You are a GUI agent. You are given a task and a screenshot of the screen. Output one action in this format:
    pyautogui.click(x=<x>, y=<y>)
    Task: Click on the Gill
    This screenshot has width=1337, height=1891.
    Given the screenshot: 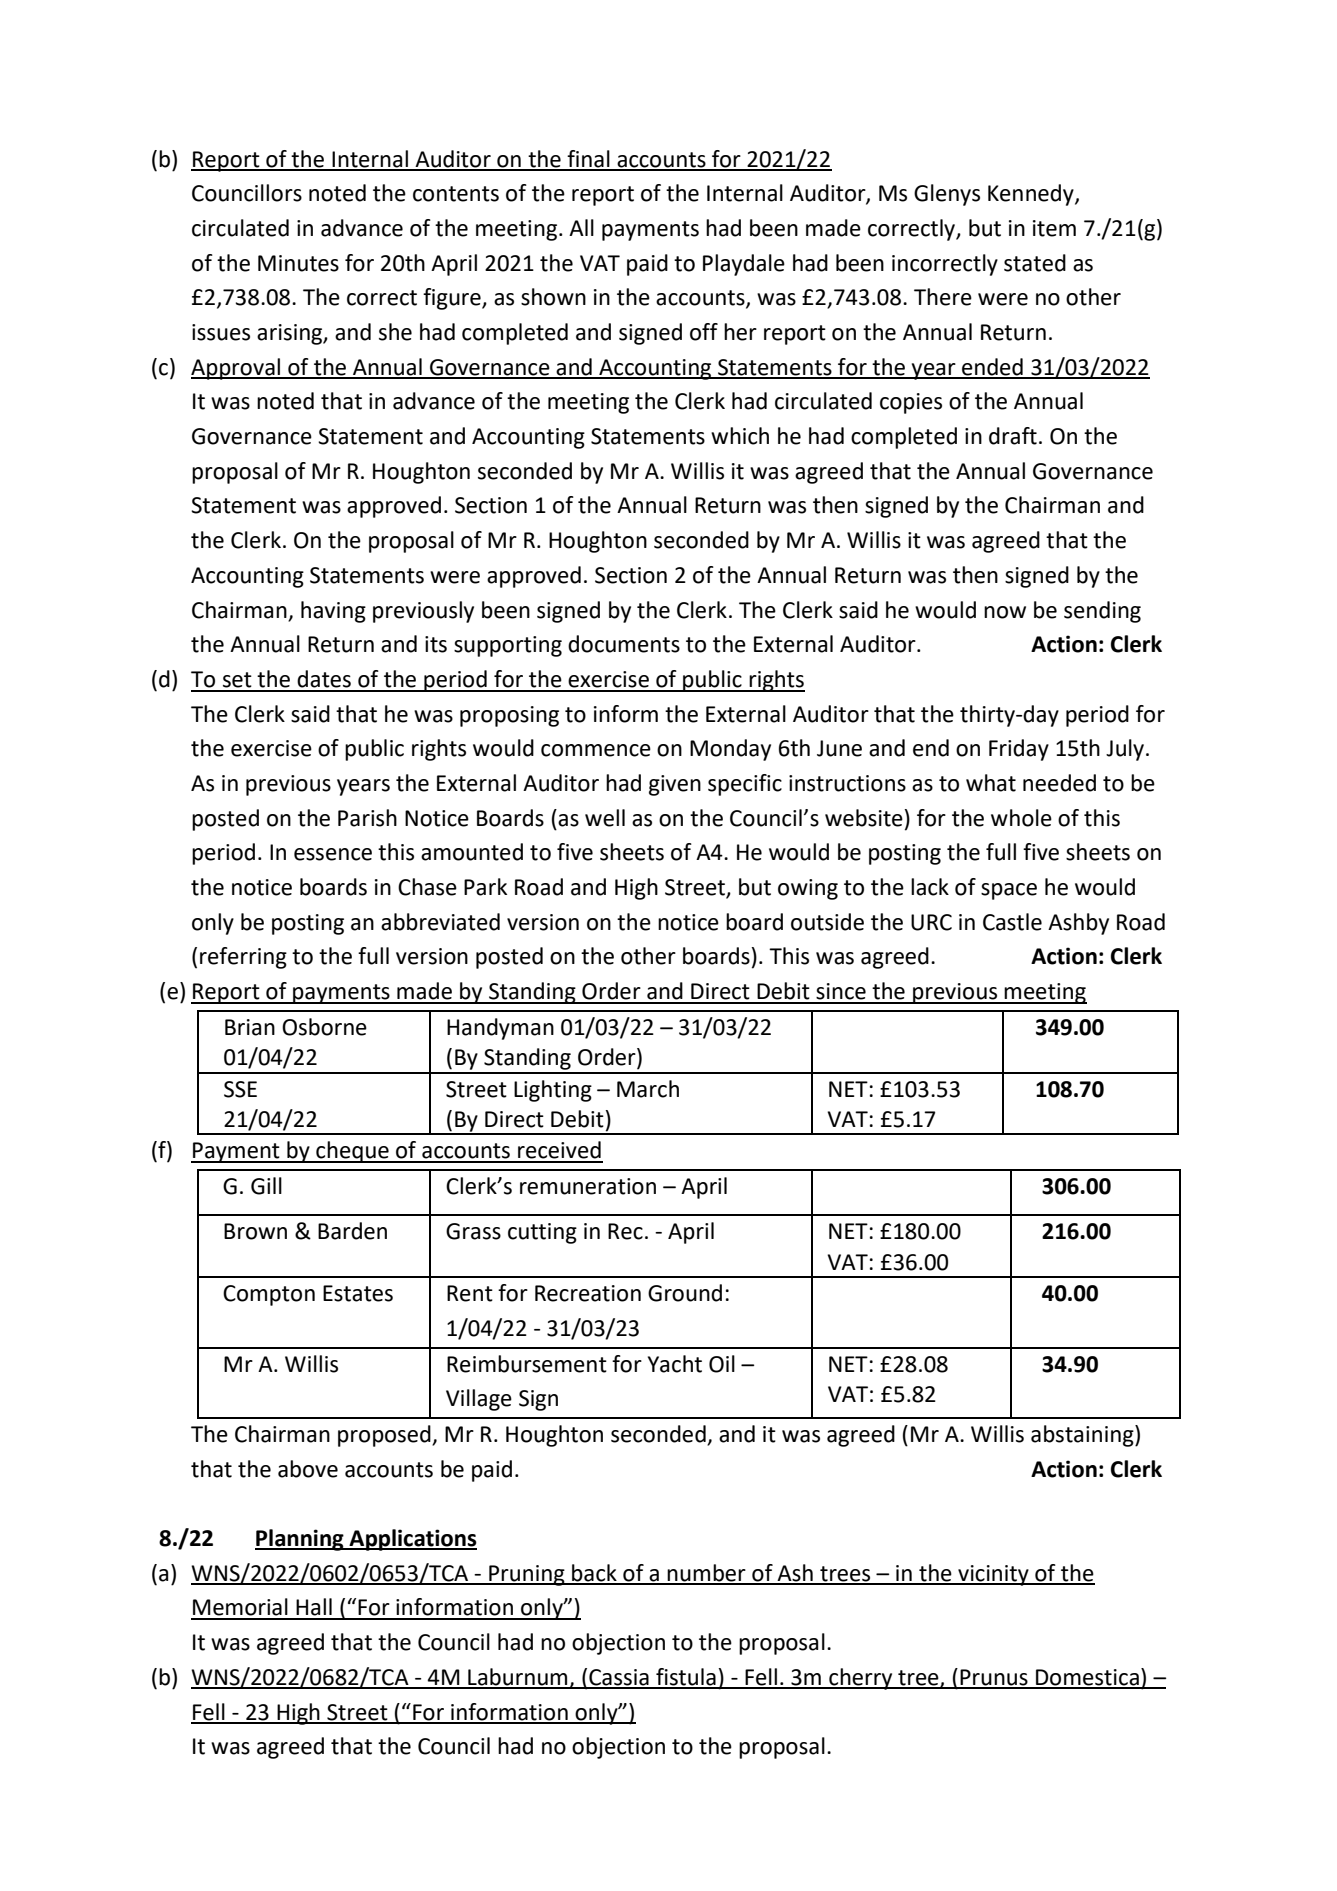 What is the action you would take?
    pyautogui.click(x=266, y=1186)
